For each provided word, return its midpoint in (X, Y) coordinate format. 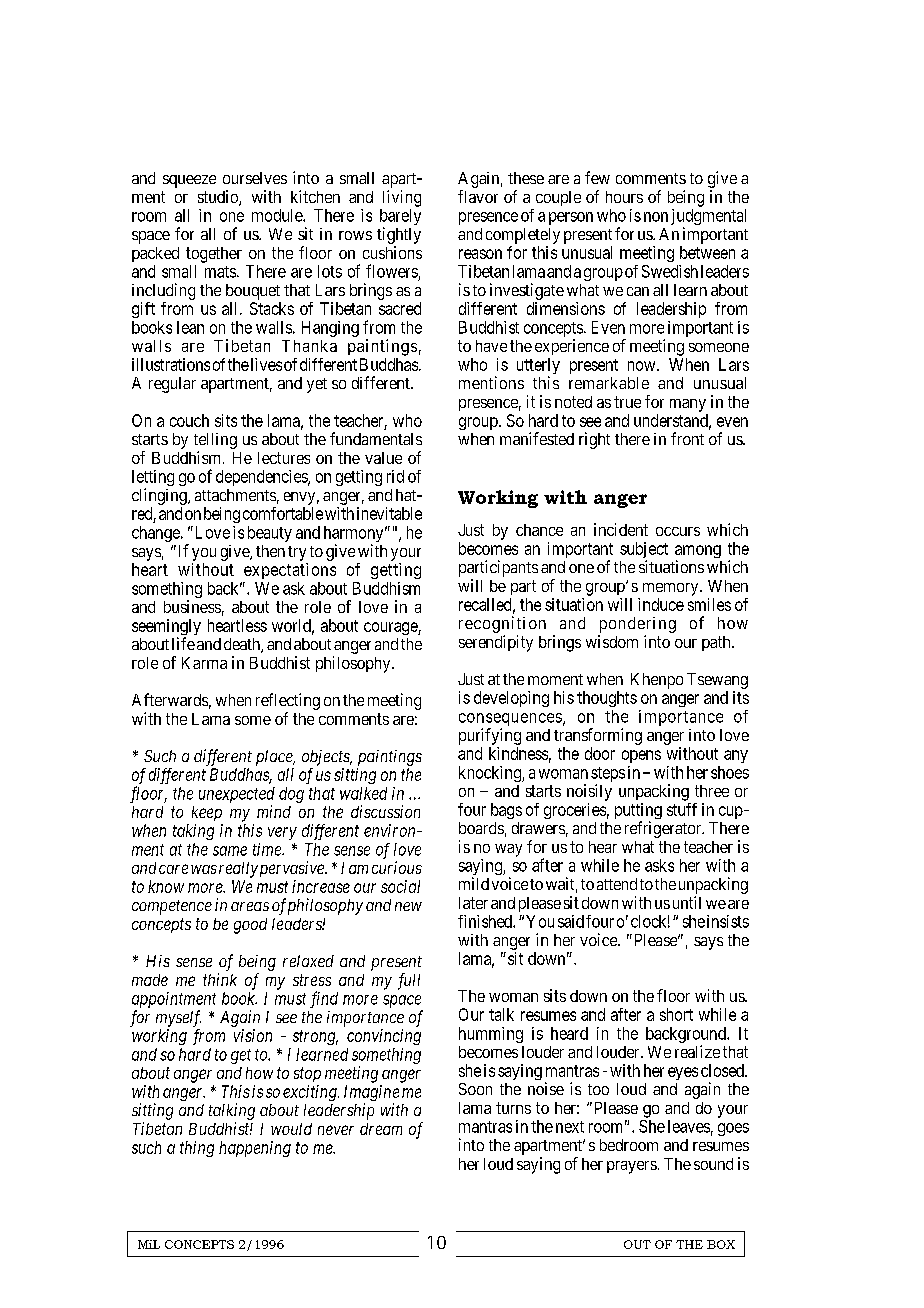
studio (219, 198)
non (656, 217)
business (192, 606)
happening (255, 1149)
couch (189, 420)
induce (661, 604)
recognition (502, 624)
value (383, 458)
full (409, 981)
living (402, 198)
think (220, 979)
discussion (385, 811)
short (676, 1014)
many (688, 405)
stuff (682, 809)
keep (207, 813)
